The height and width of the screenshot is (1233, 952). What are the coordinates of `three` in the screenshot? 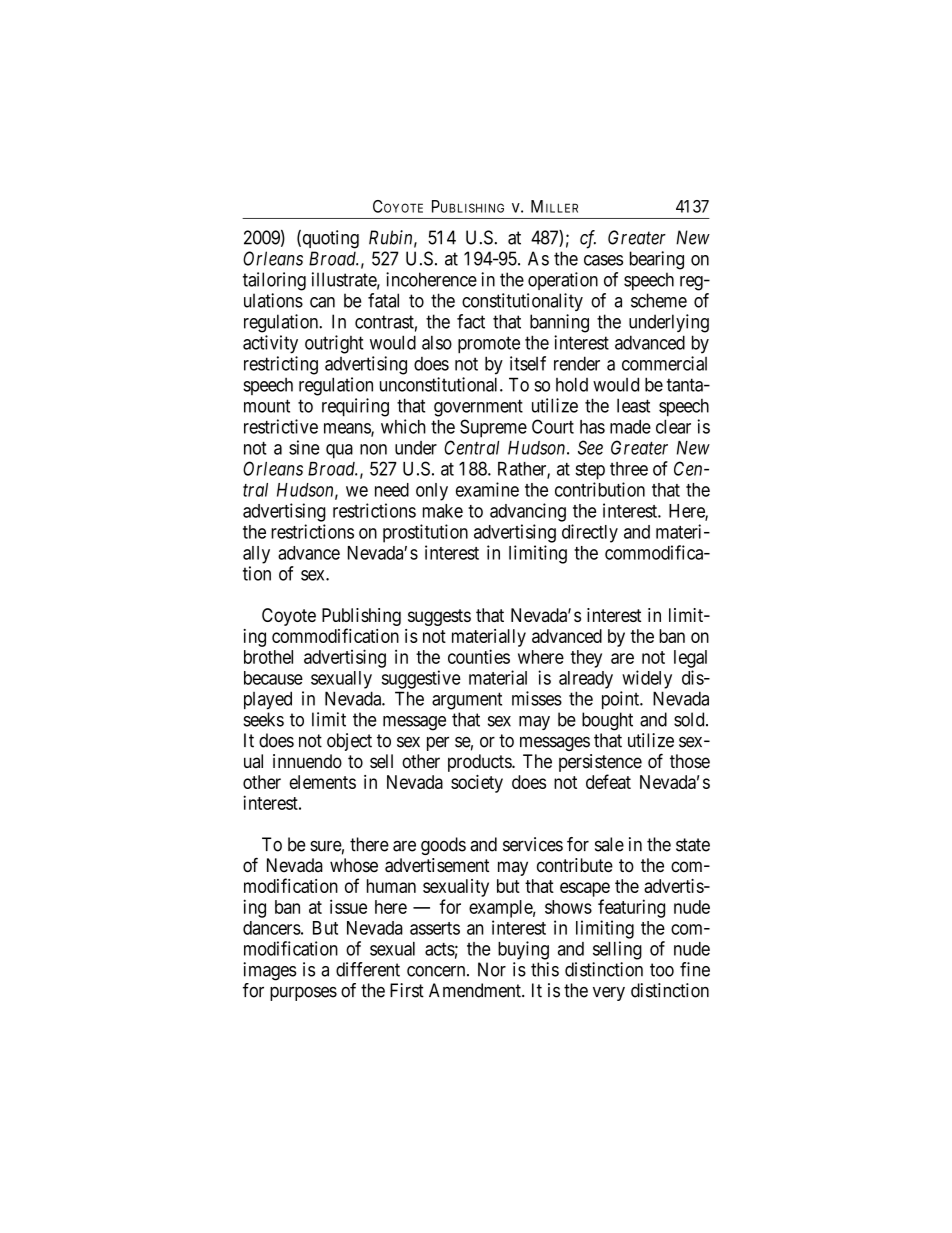 It's located at (629, 469).
